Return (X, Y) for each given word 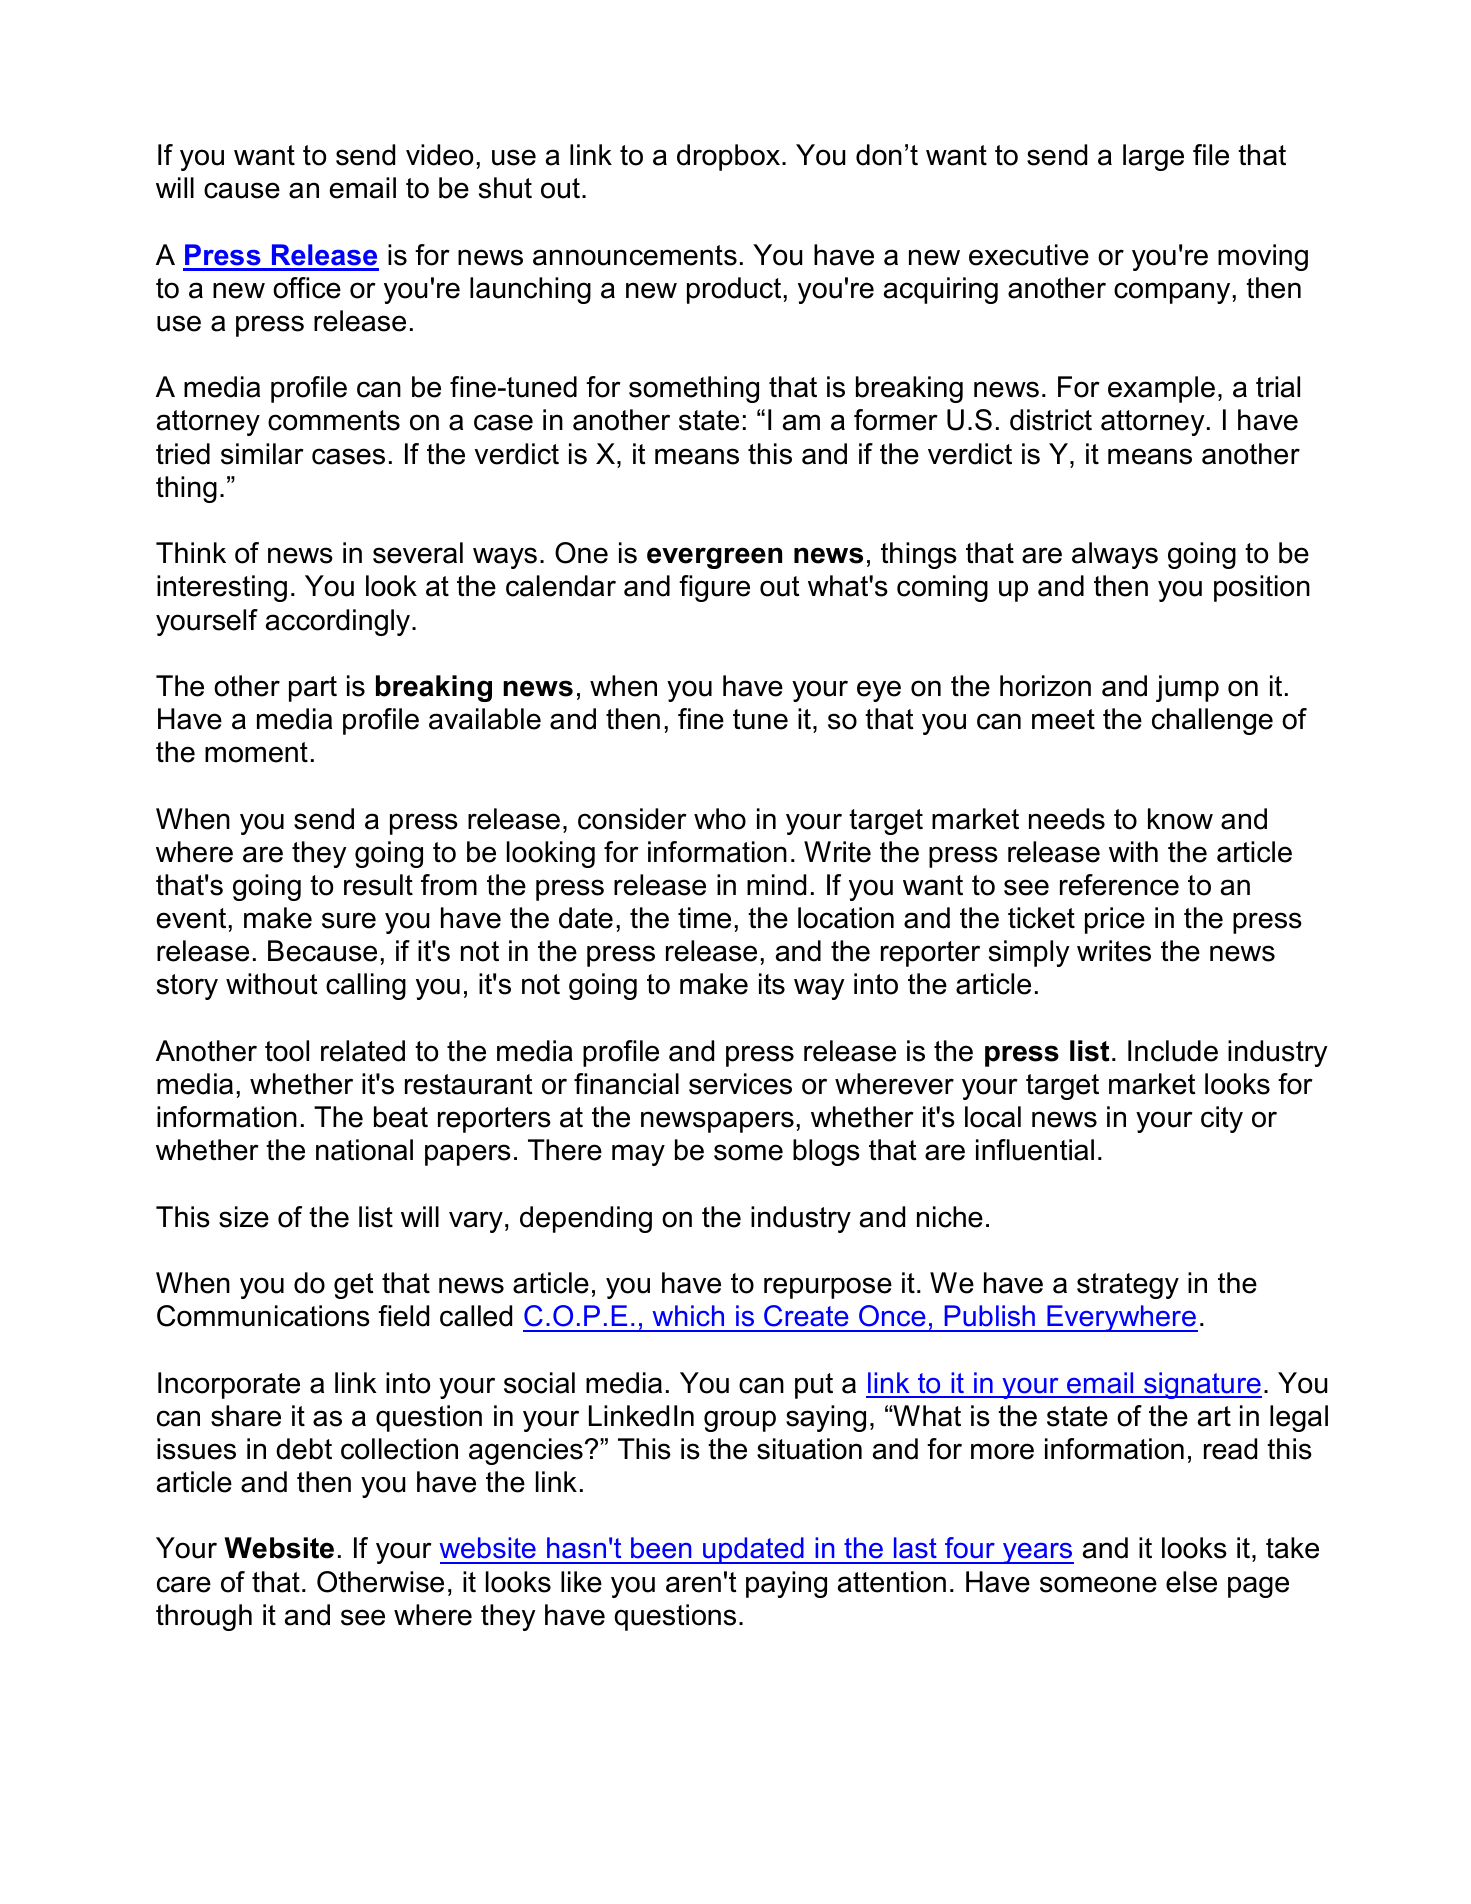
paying (786, 1584)
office (307, 288)
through (204, 1617)
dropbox (730, 157)
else (1191, 1582)
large (1153, 157)
